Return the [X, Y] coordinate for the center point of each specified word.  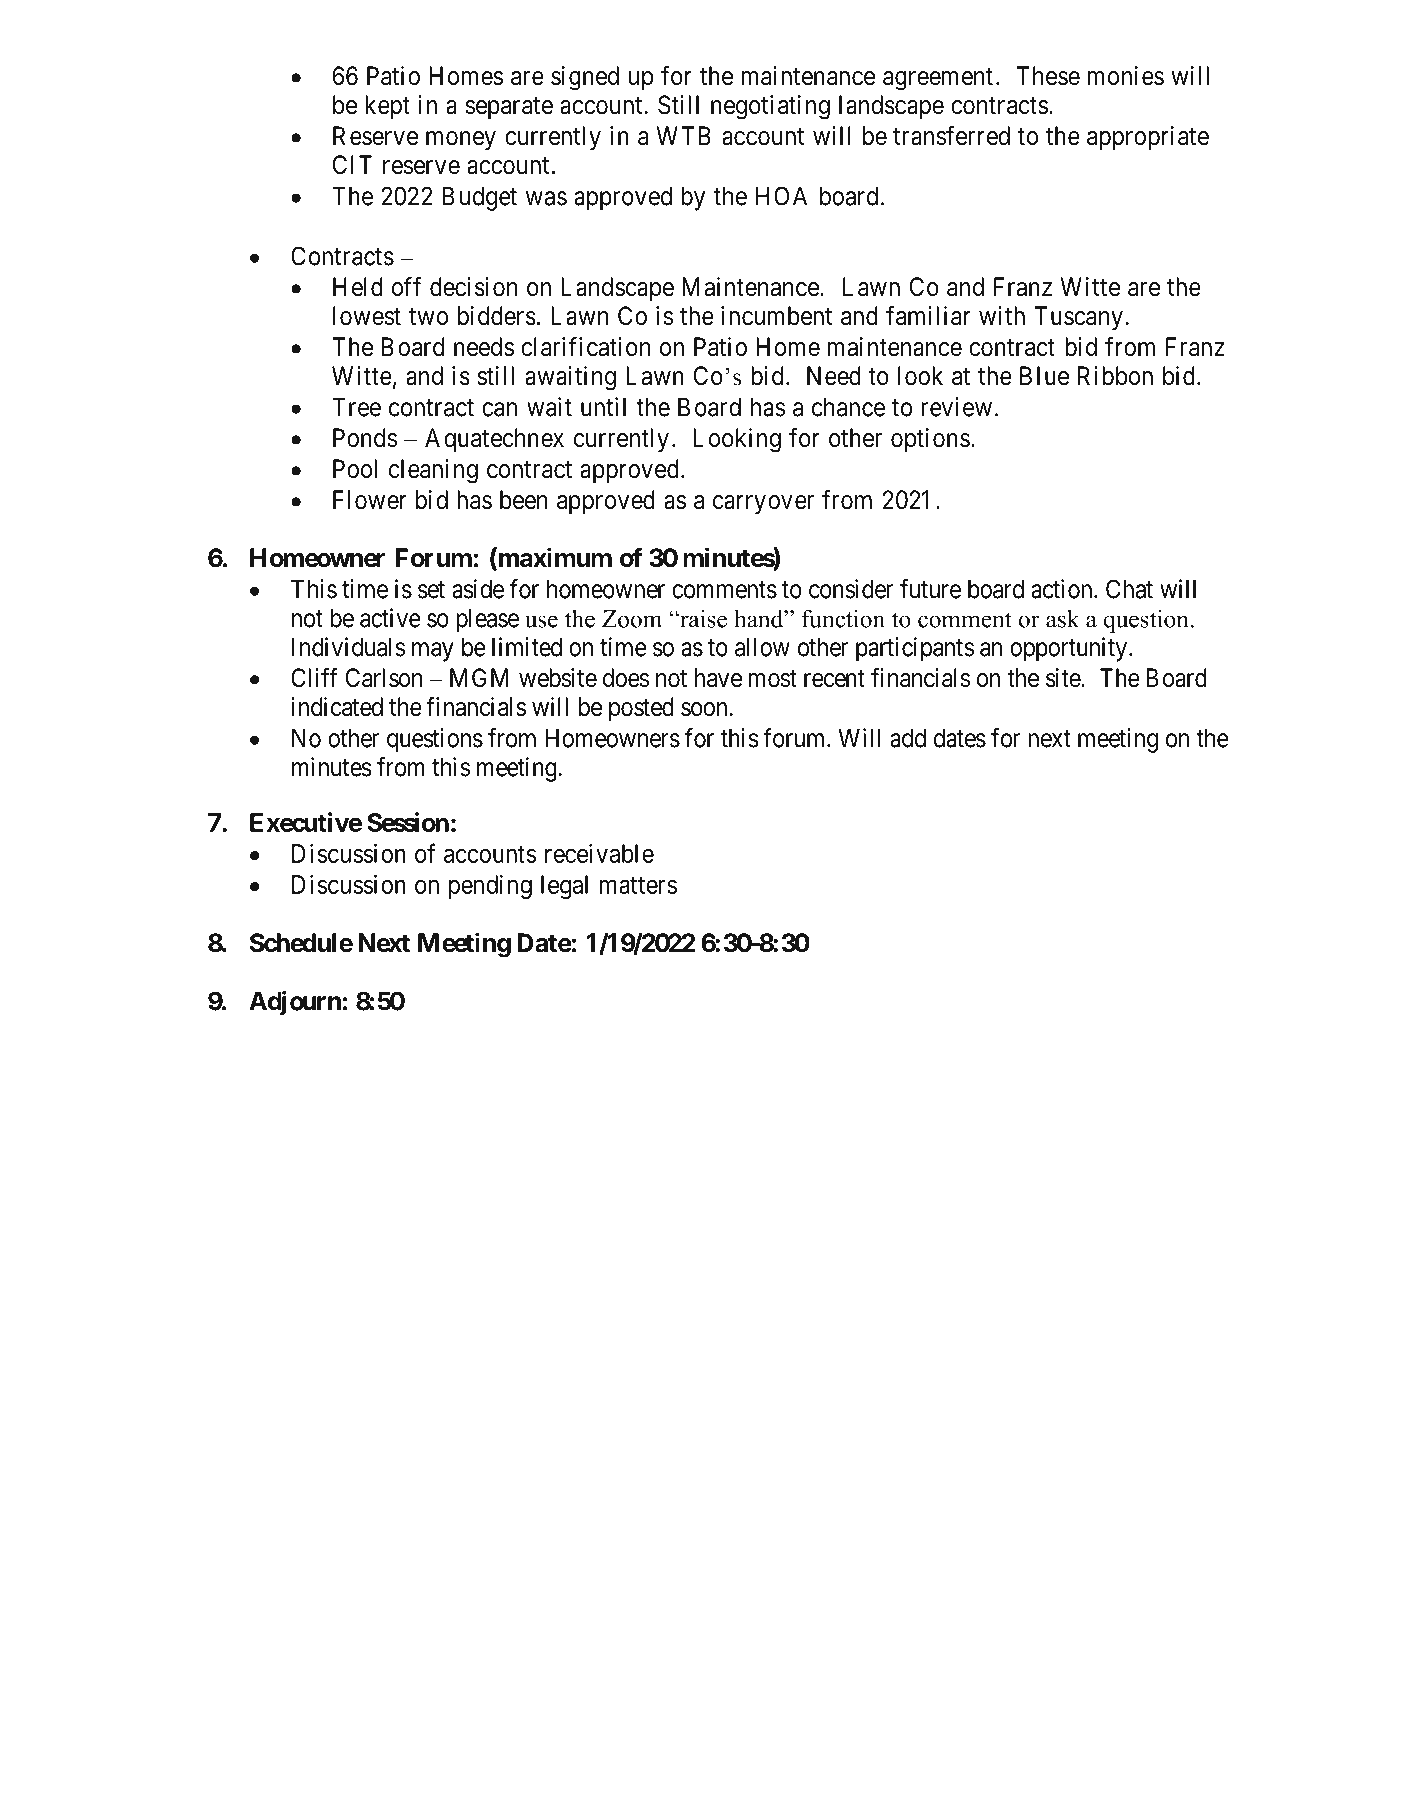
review [956, 407]
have [718, 678]
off [406, 286]
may [433, 652]
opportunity [1070, 649]
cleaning [433, 471]
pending [490, 886]
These [1048, 76]
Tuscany [1078, 318]
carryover [763, 505]
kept [387, 107]
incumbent [776, 316]
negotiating [770, 107]
